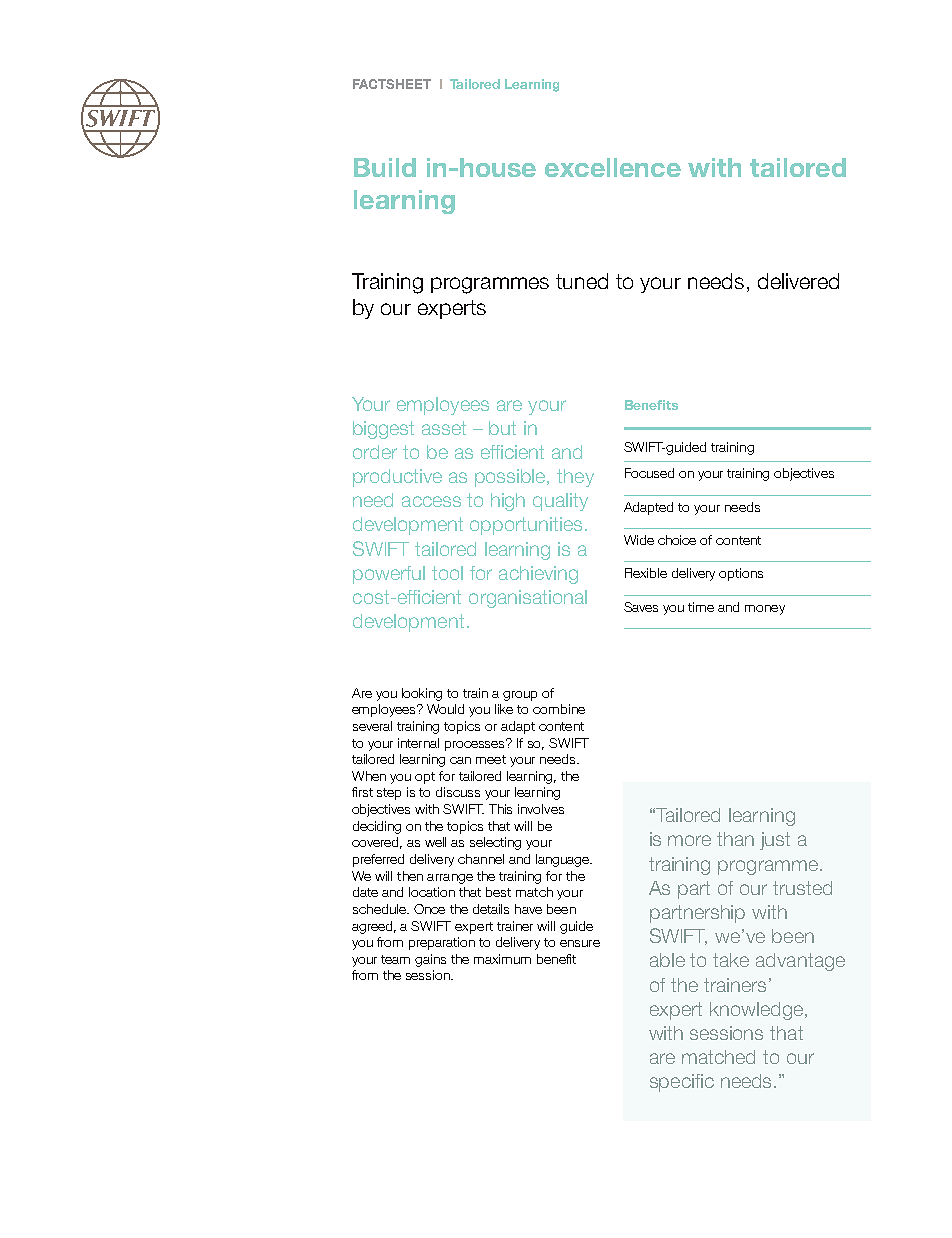 The height and width of the image is (1238, 952). What do you see at coordinates (613, 167) in the image?
I see `excellence` at bounding box center [613, 167].
